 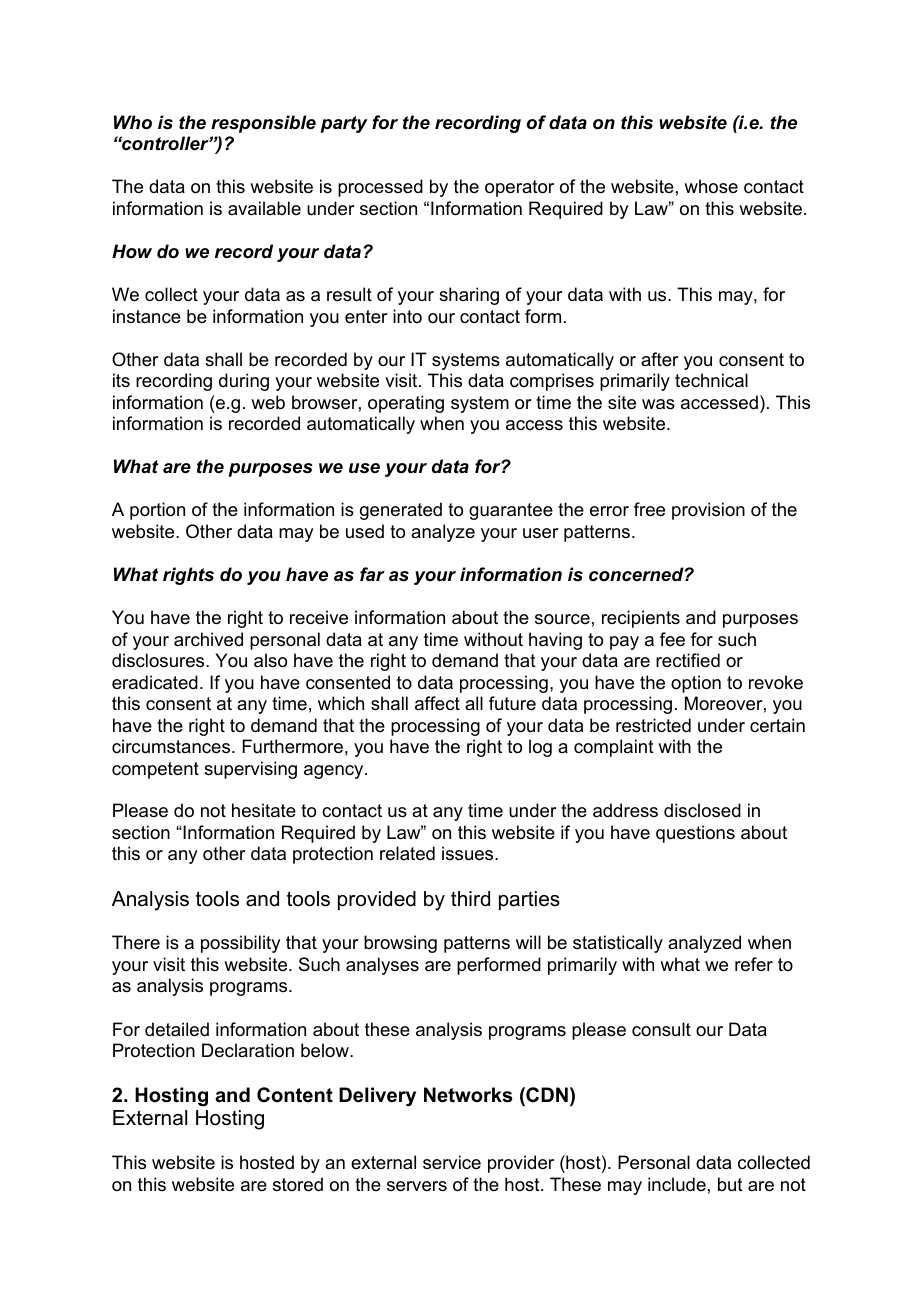 I want to click on circumstances, so click(x=172, y=746).
